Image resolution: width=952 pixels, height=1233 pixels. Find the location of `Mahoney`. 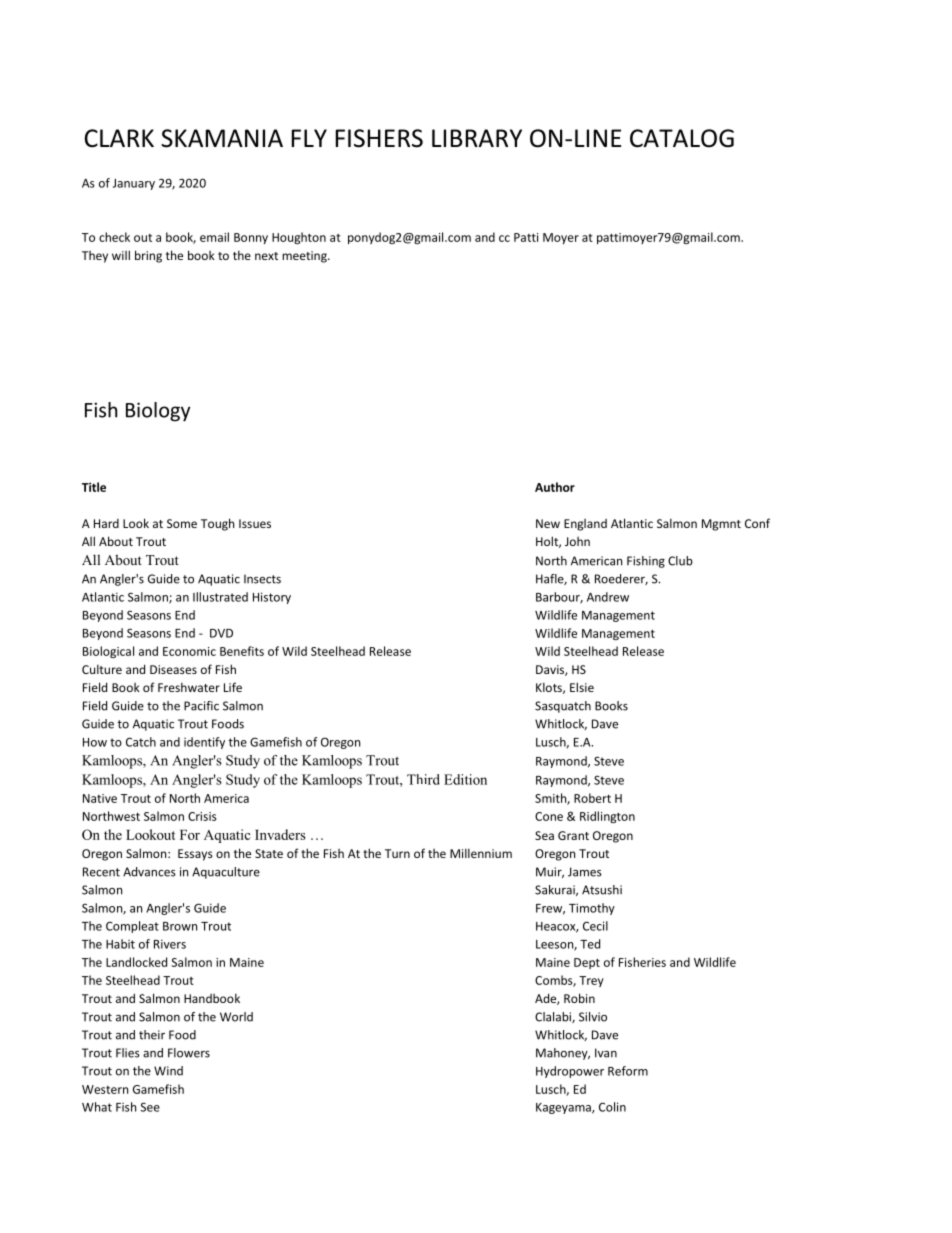

Mahoney is located at coordinates (563, 1054).
